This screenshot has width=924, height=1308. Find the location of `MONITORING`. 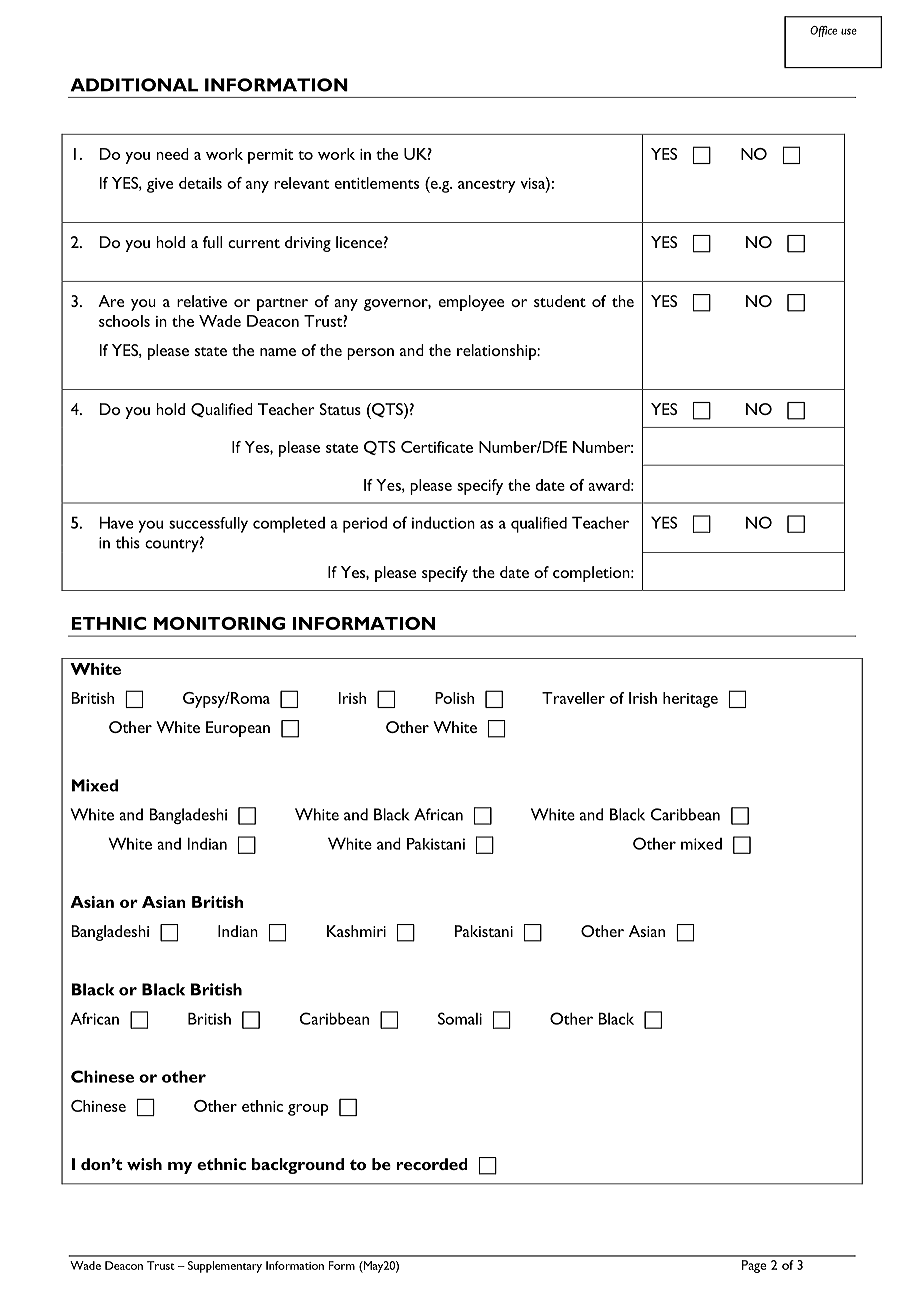

MONITORING is located at coordinates (219, 623).
